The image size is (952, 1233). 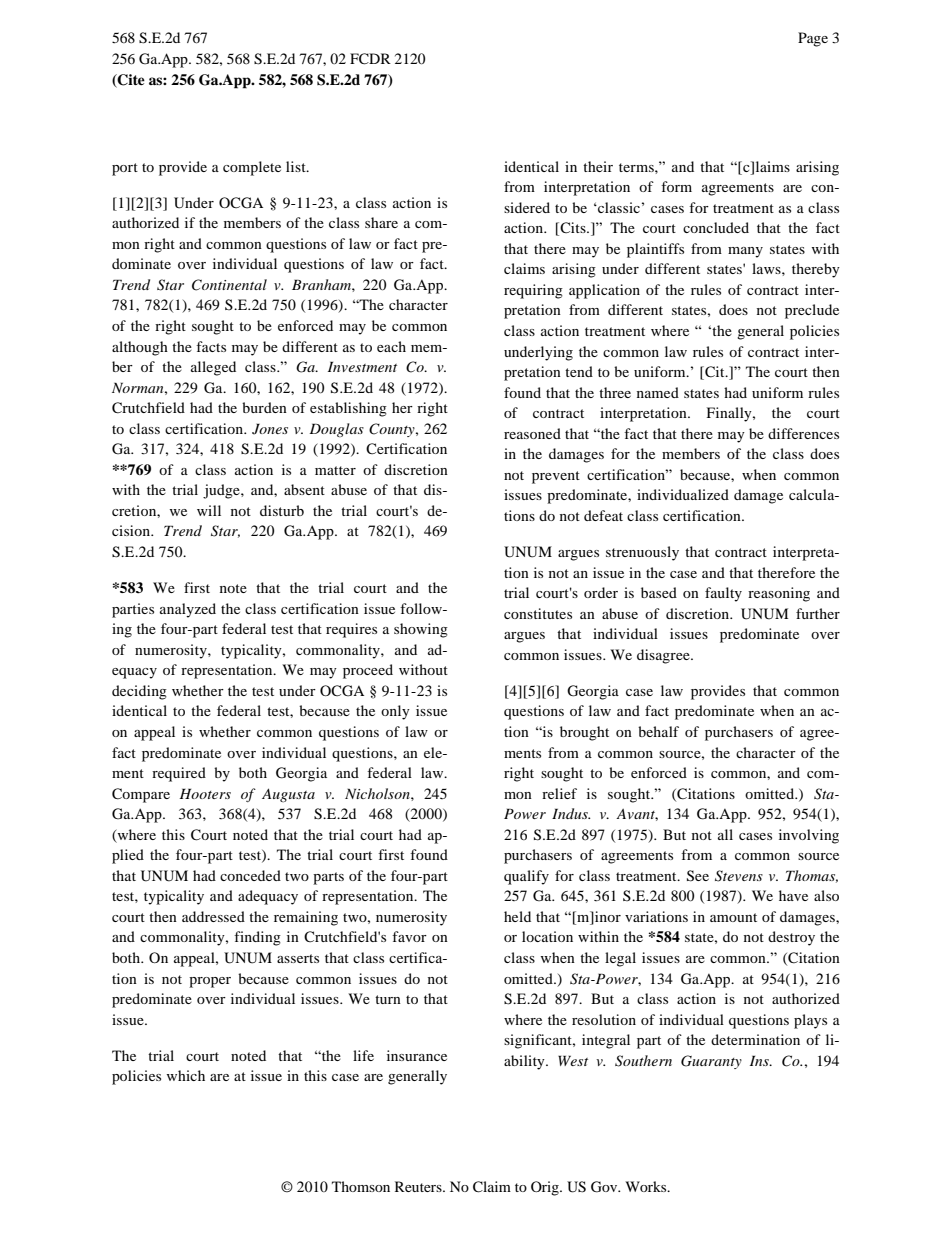 I want to click on their, so click(x=598, y=166).
